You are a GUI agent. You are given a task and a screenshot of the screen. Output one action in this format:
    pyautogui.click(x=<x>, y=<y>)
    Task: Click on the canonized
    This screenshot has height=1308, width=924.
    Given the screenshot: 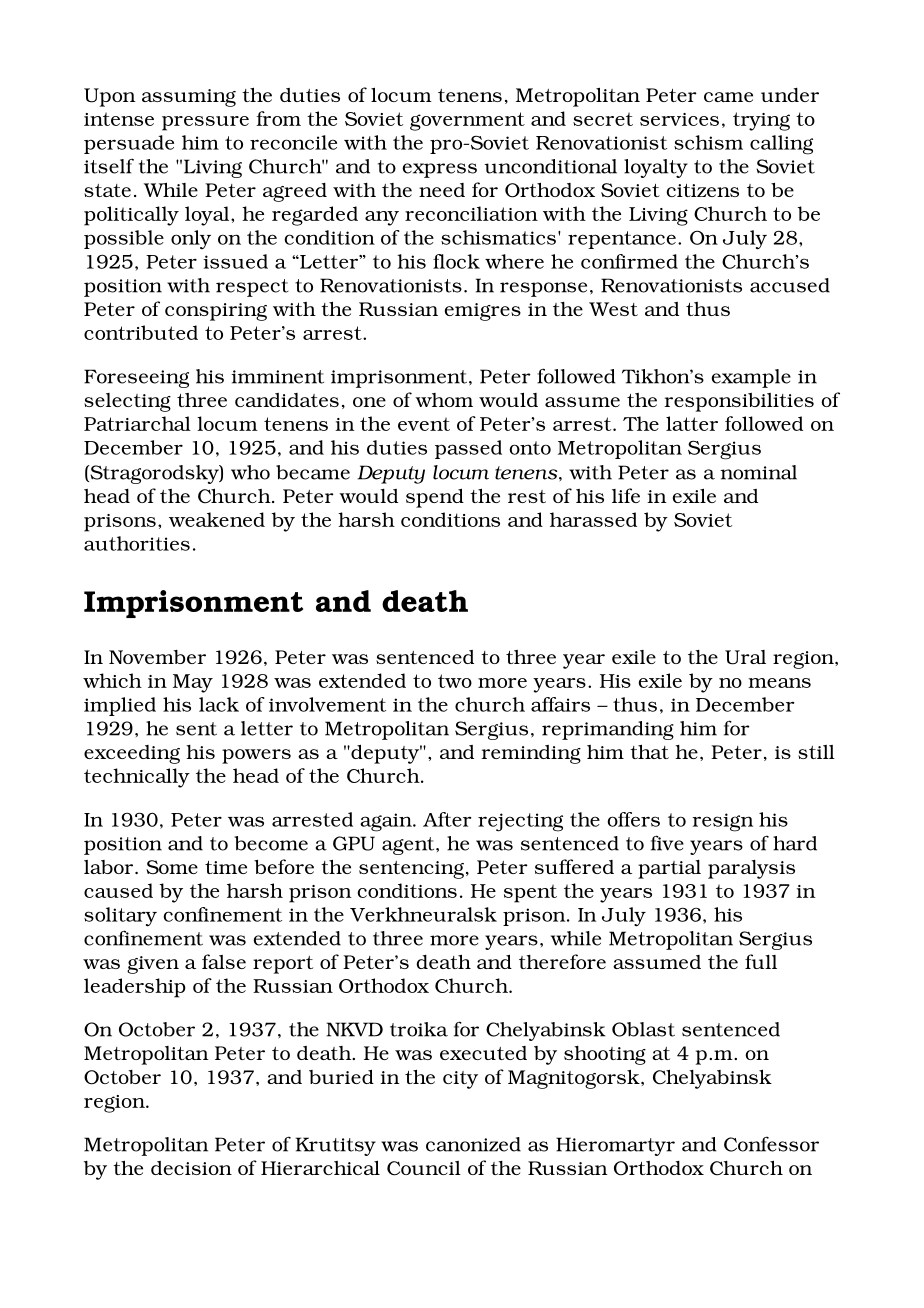 What is the action you would take?
    pyautogui.click(x=473, y=1144)
